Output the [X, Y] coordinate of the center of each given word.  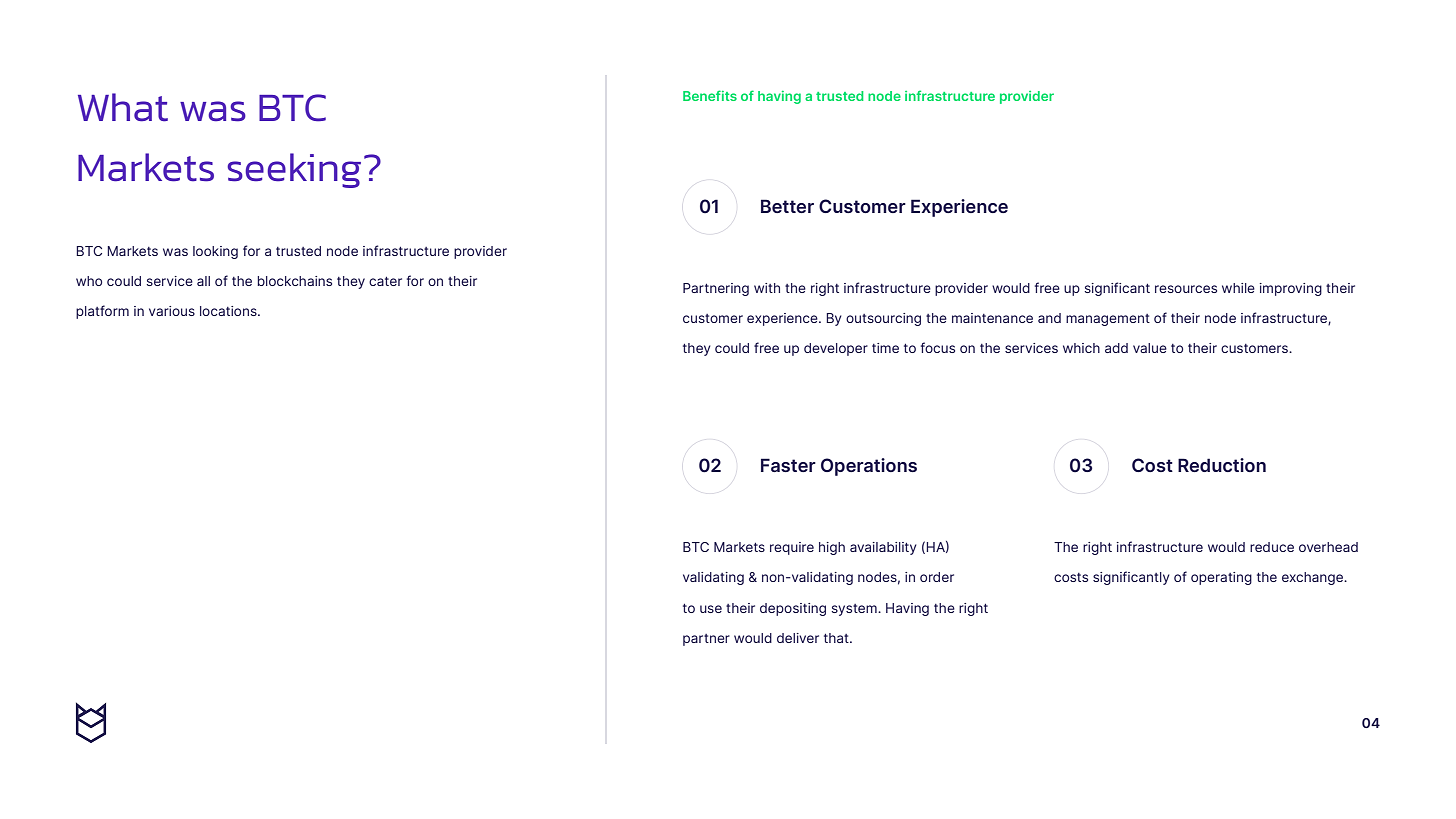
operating [1221, 578]
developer [836, 349]
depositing [793, 609]
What [123, 107]
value [1150, 348]
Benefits [710, 95]
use [711, 609]
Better [787, 206]
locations [229, 311]
